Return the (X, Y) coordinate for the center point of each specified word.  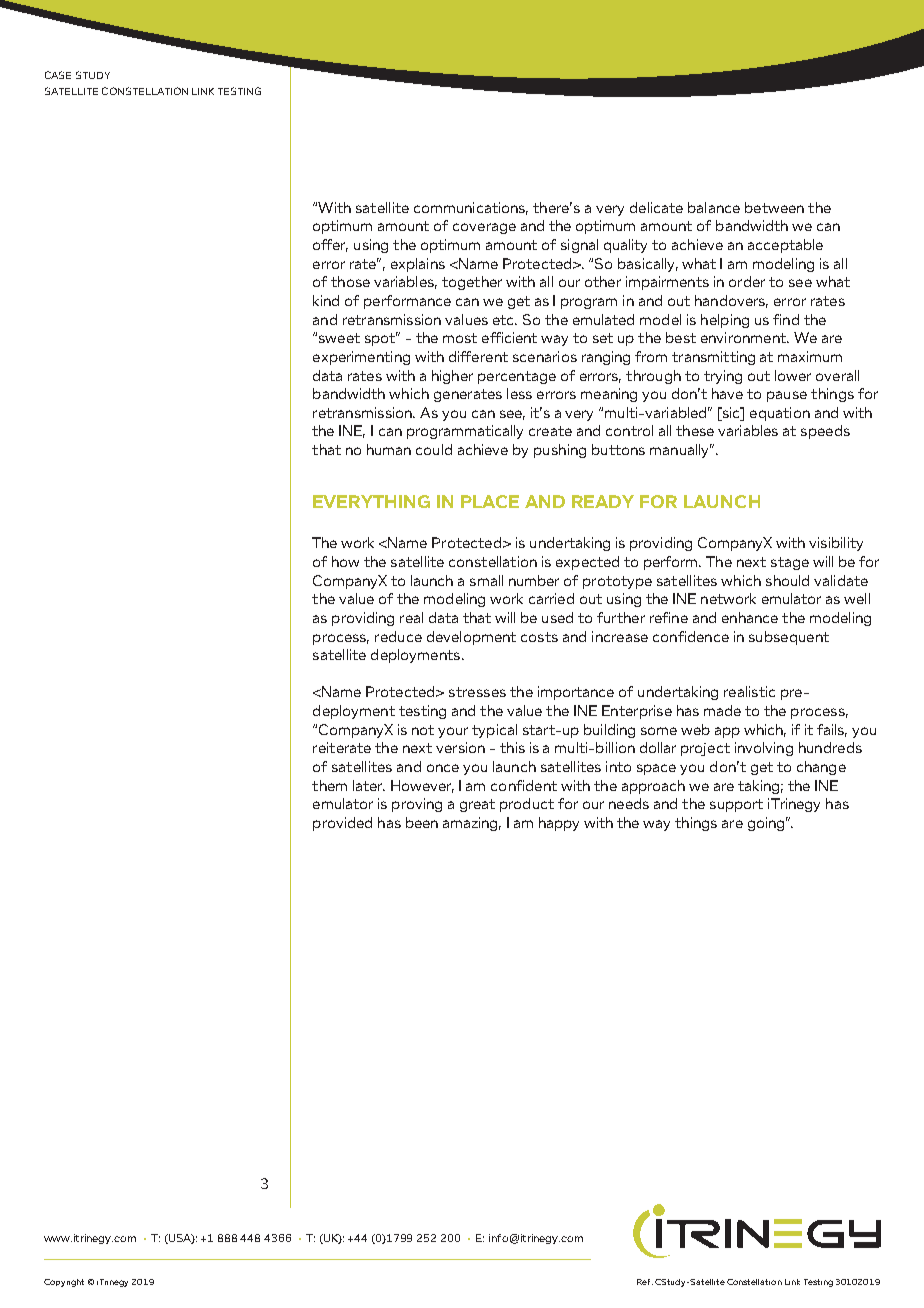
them (329, 785)
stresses (477, 692)
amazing (472, 824)
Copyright (64, 1283)
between (774, 207)
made (722, 710)
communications (471, 208)
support (736, 805)
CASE (58, 75)
